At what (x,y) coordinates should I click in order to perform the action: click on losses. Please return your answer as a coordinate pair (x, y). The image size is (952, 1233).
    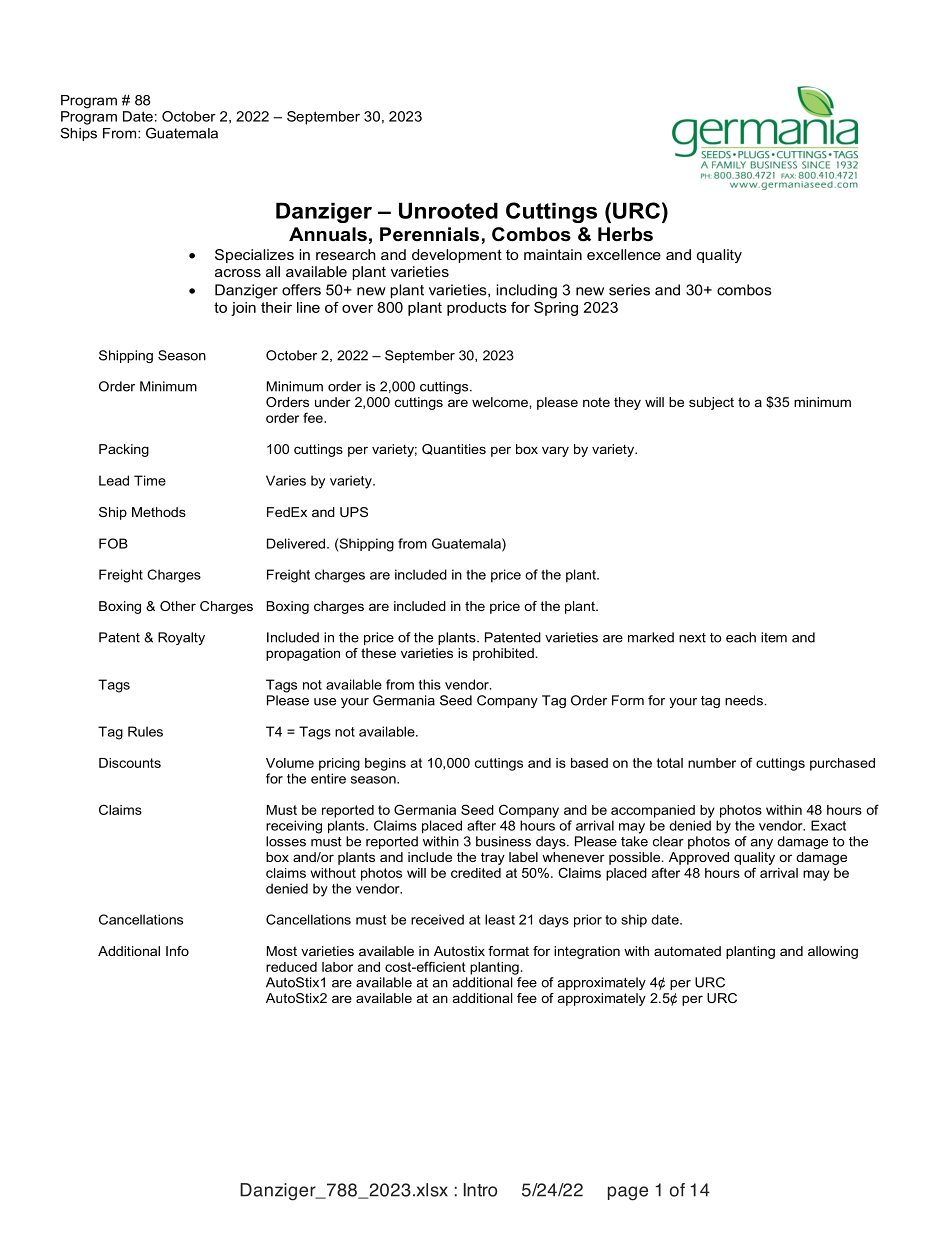
    Looking at the image, I should click on (286, 841).
